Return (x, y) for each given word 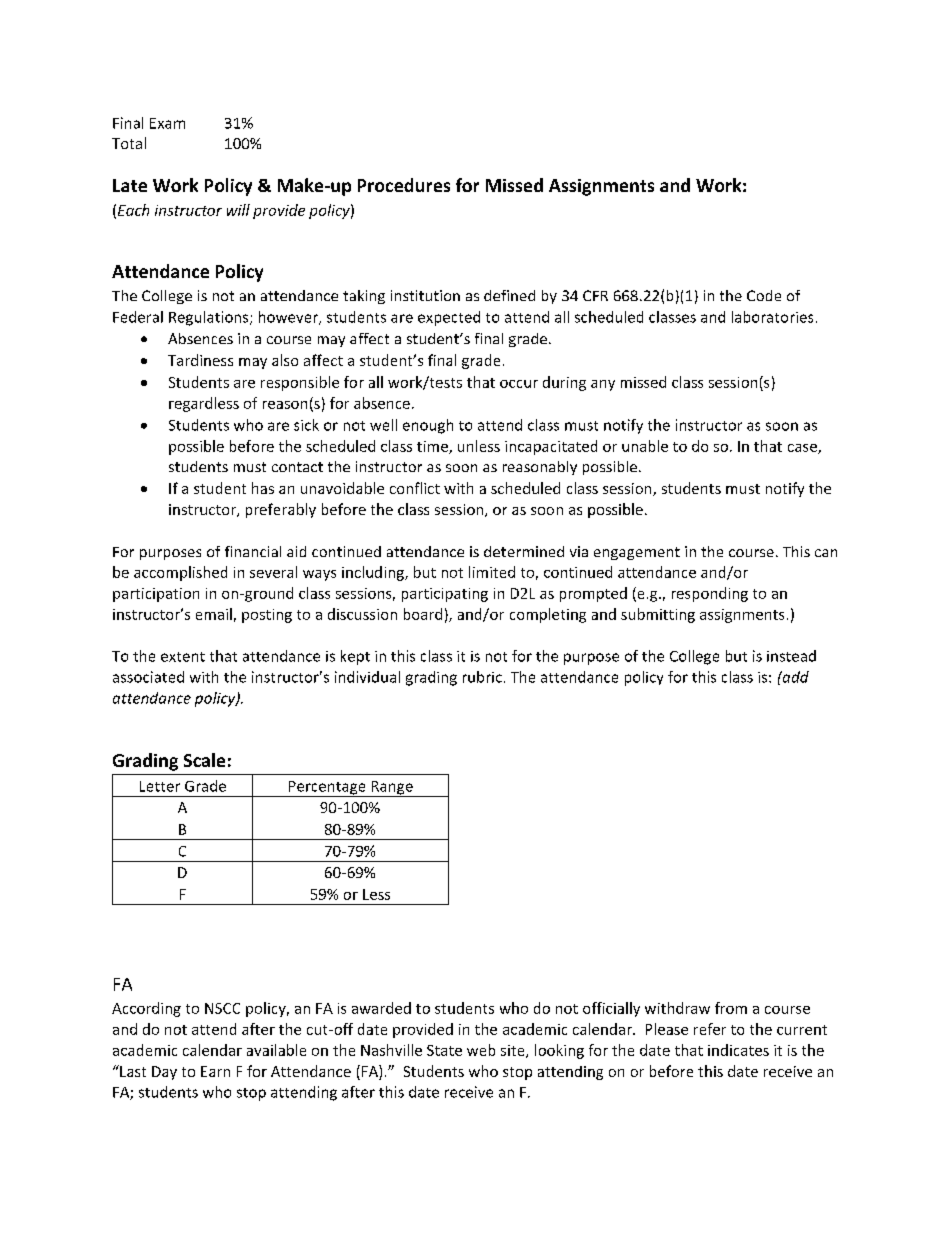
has (263, 488)
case (803, 449)
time (433, 447)
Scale (204, 760)
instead (791, 656)
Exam (167, 123)
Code (764, 295)
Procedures (404, 185)
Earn (215, 1071)
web (481, 1050)
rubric (482, 677)
